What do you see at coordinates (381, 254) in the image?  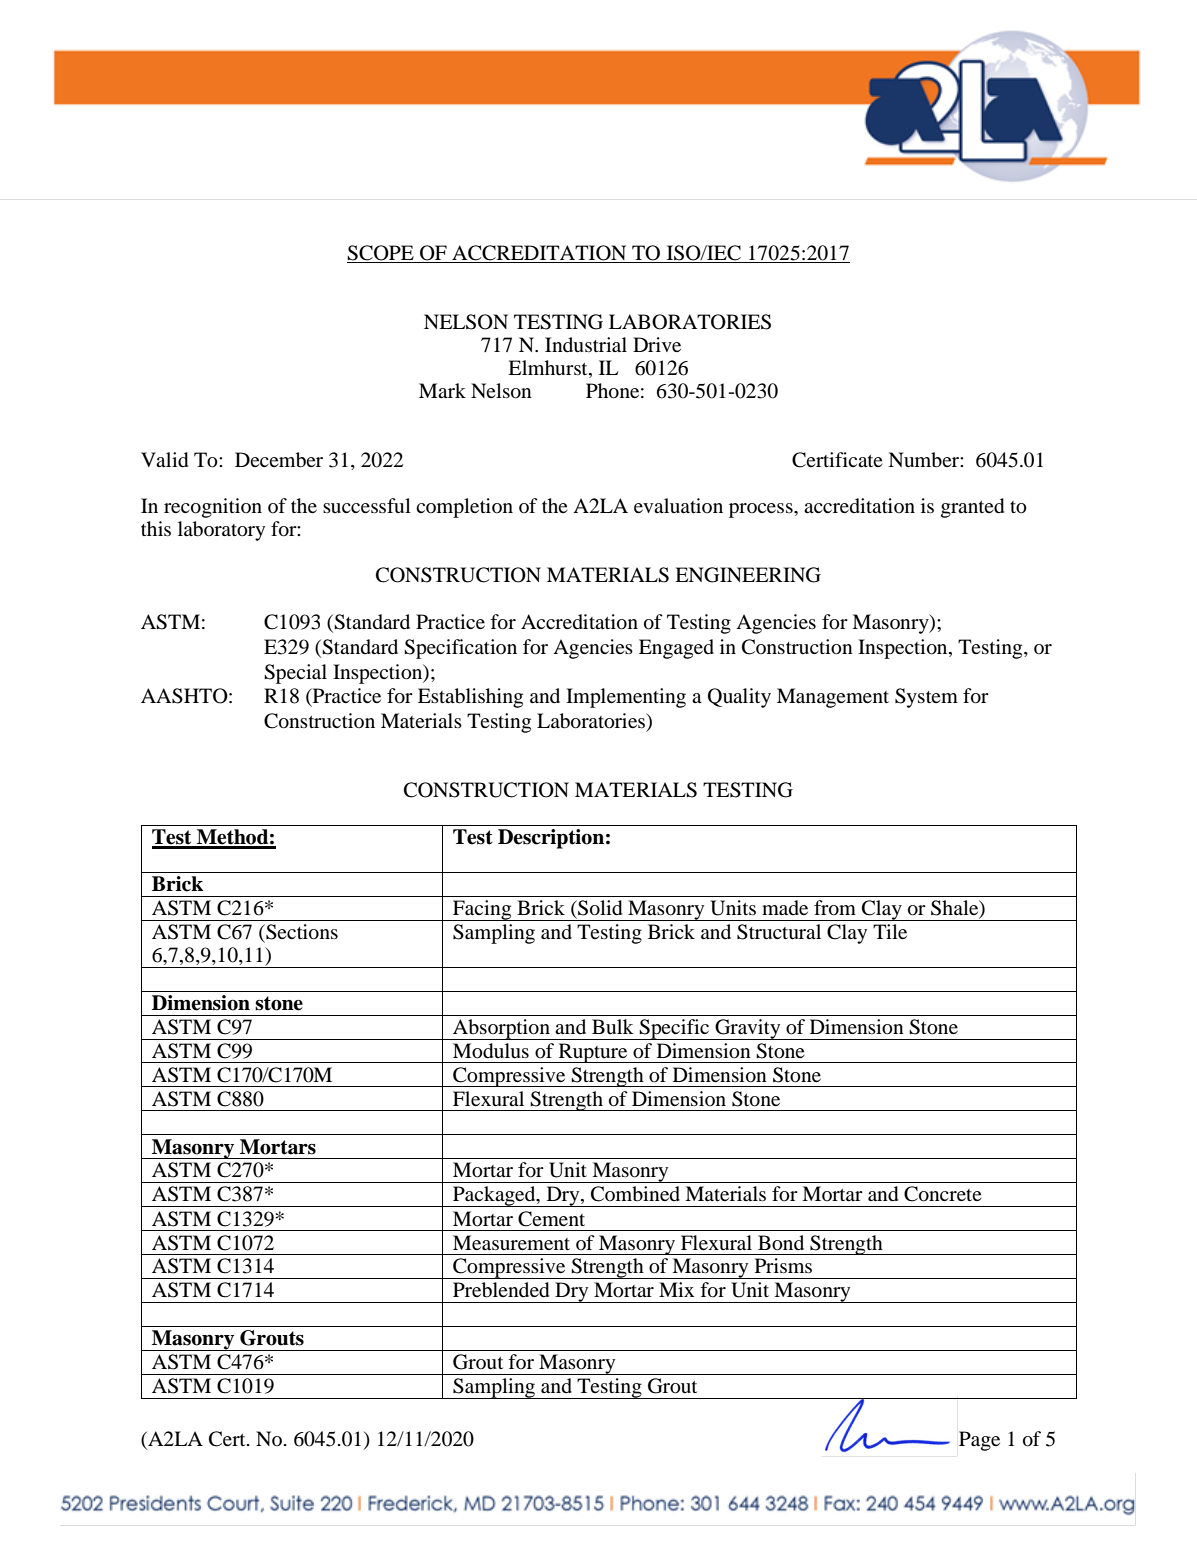 I see `SCOPE` at bounding box center [381, 254].
